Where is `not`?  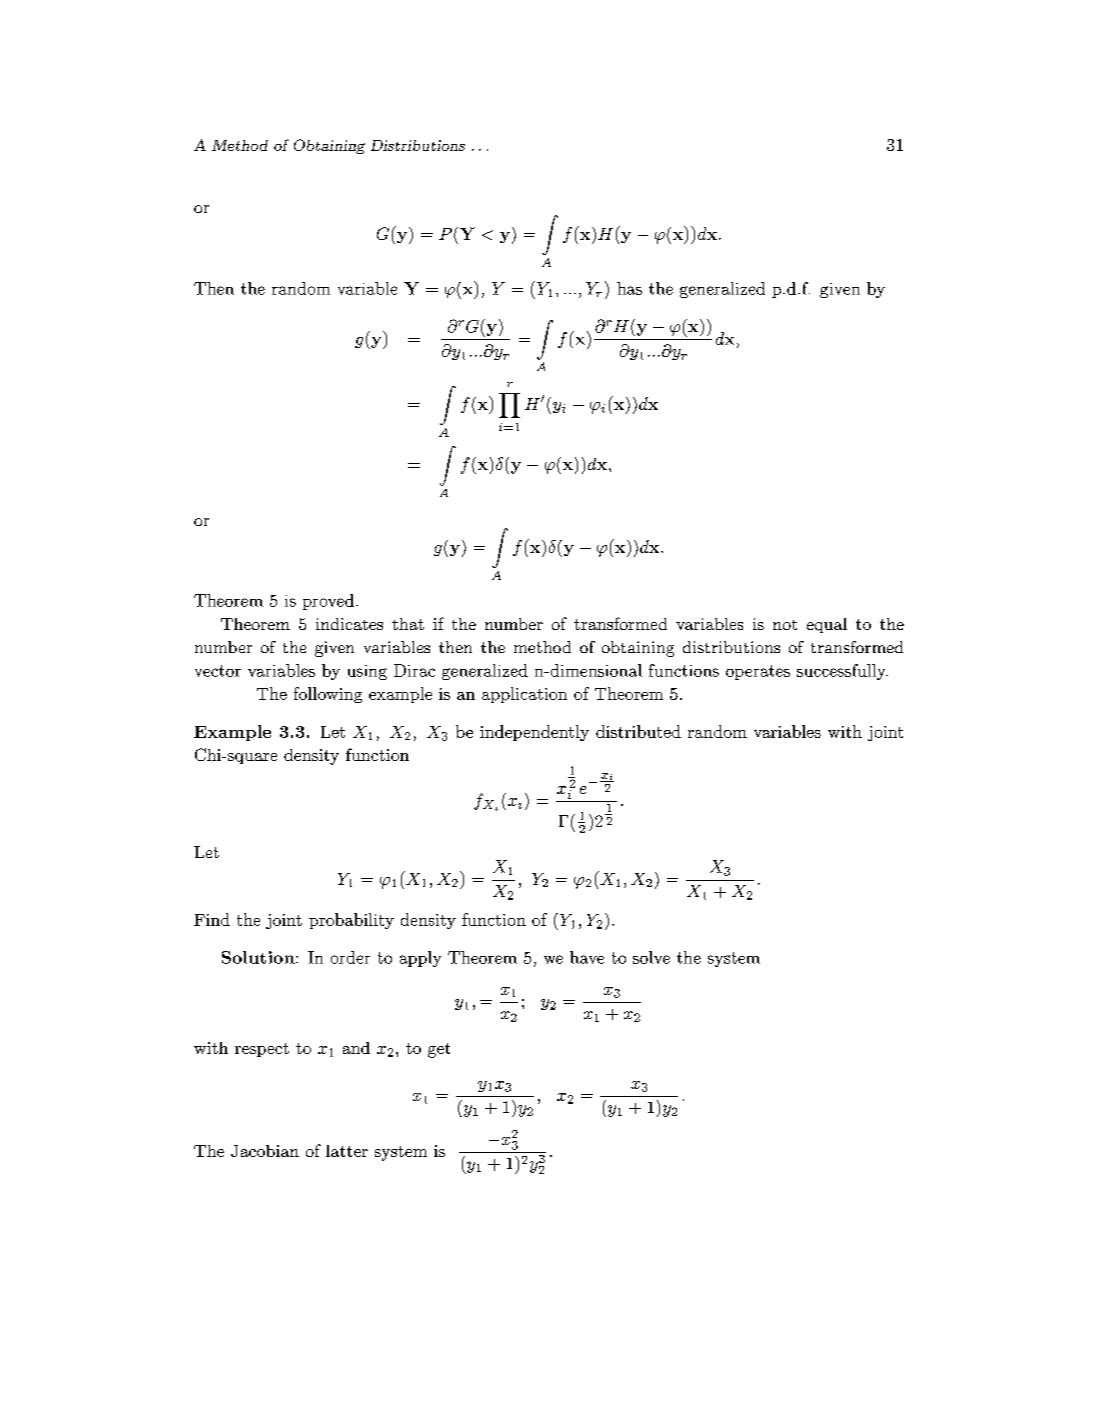
not is located at coordinates (785, 625).
